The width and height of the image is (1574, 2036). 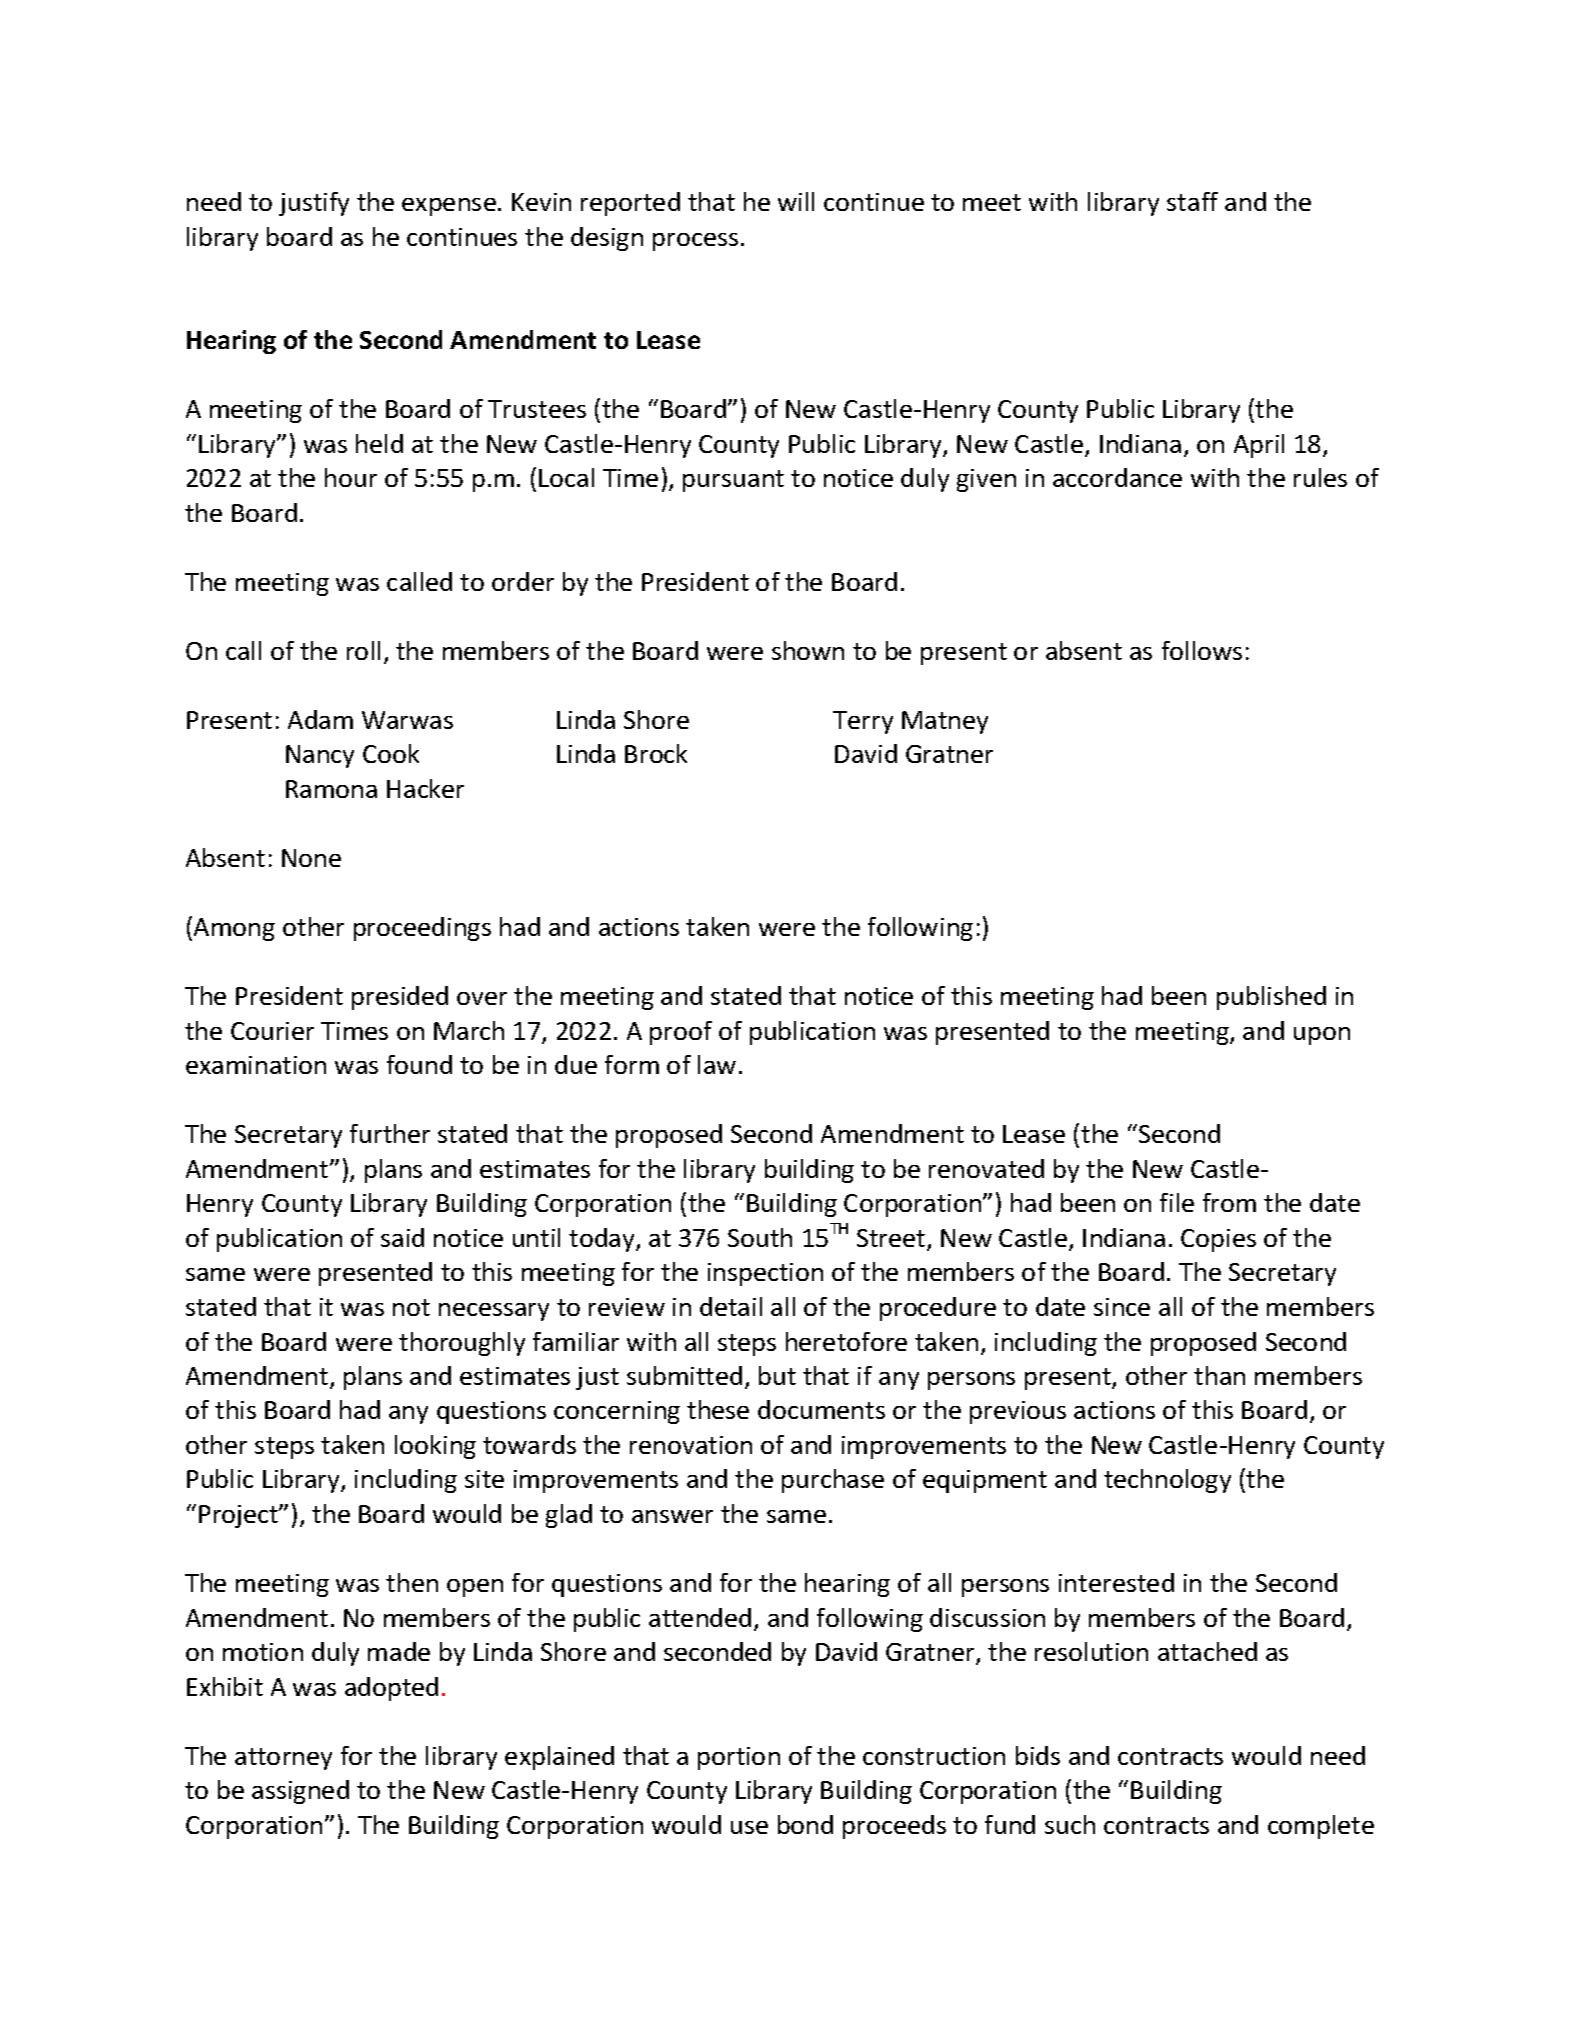 I want to click on expense, so click(x=449, y=207).
